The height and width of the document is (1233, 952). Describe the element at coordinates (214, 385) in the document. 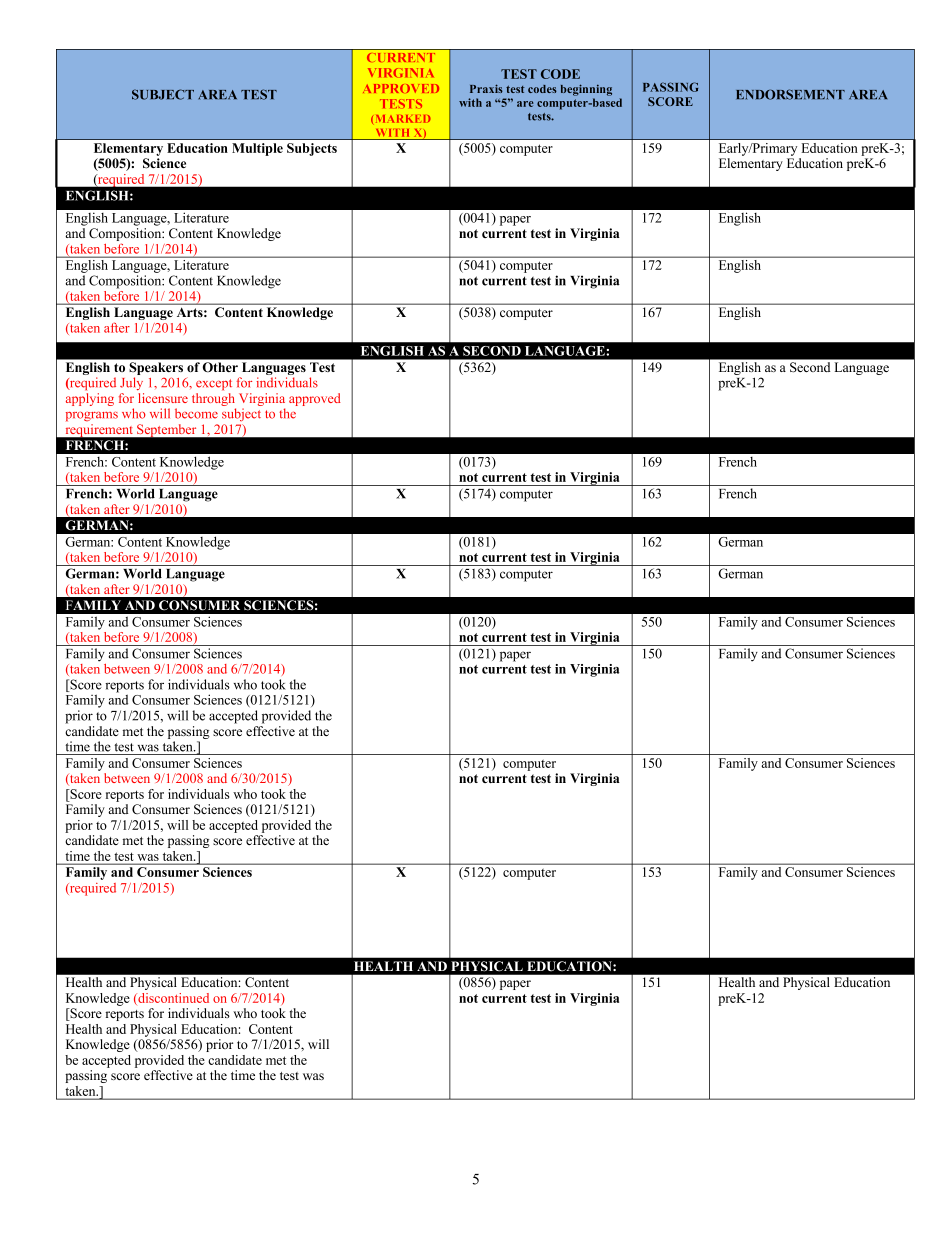

I see `except` at that location.
